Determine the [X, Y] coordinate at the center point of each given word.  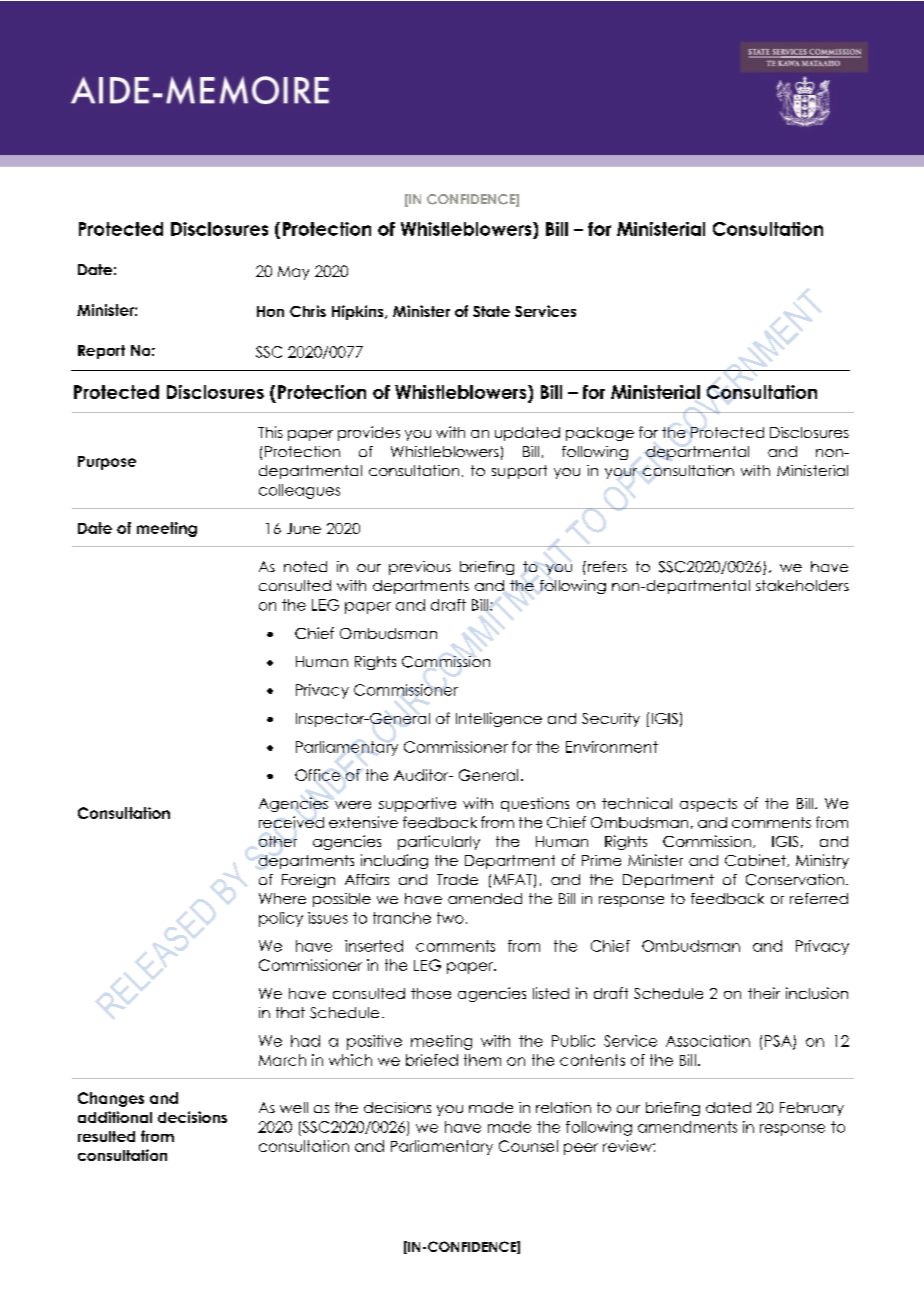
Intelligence [499, 719]
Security [611, 720]
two [450, 918]
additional [115, 1117]
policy [281, 919]
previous [420, 568]
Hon [270, 311]
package [600, 434]
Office [317, 775]
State [491, 311]
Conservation [795, 880]
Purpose [107, 463]
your [621, 473]
